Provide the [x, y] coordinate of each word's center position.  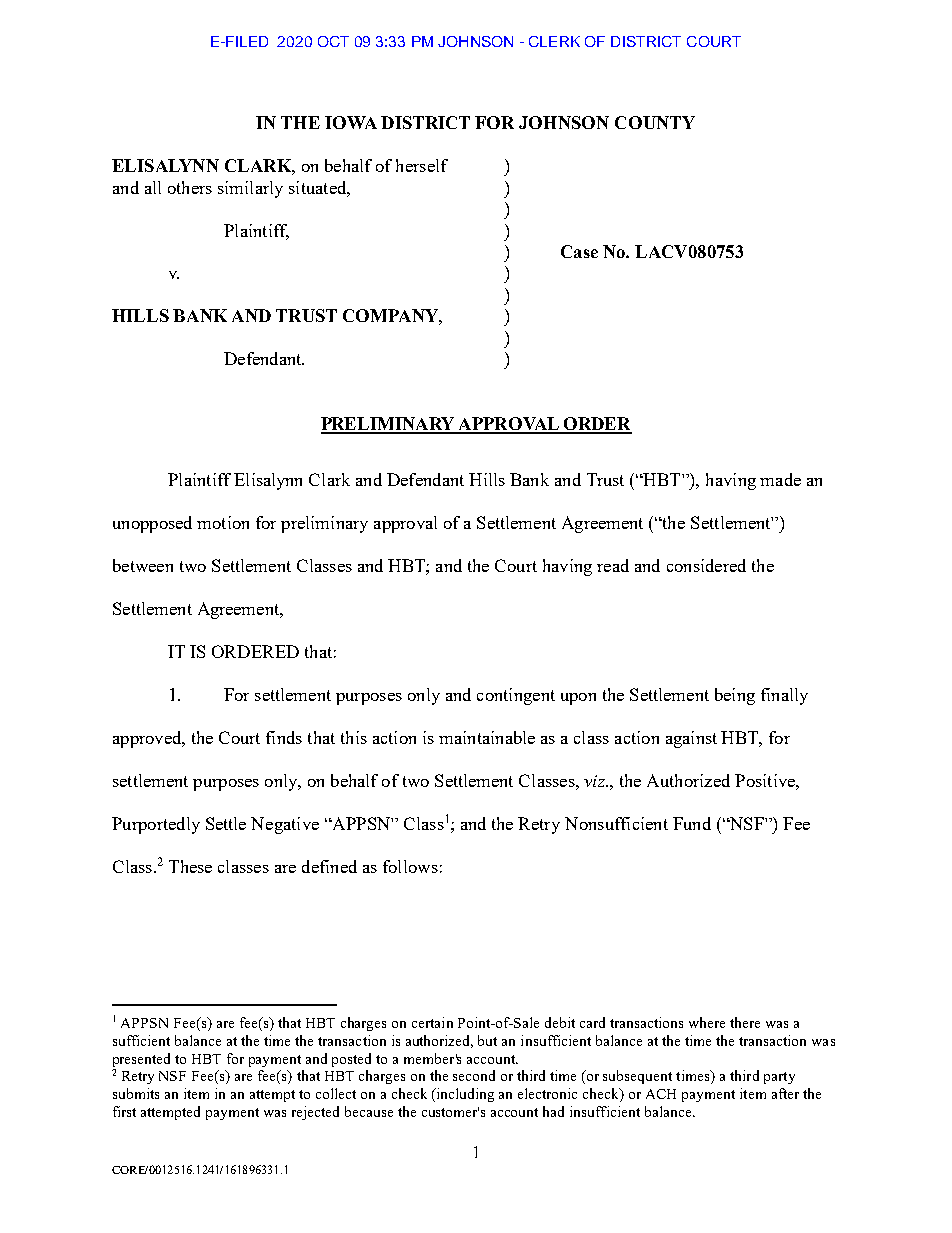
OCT [333, 41]
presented [141, 1060]
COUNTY [655, 122]
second [474, 1075]
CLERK [554, 41]
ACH [661, 1094]
